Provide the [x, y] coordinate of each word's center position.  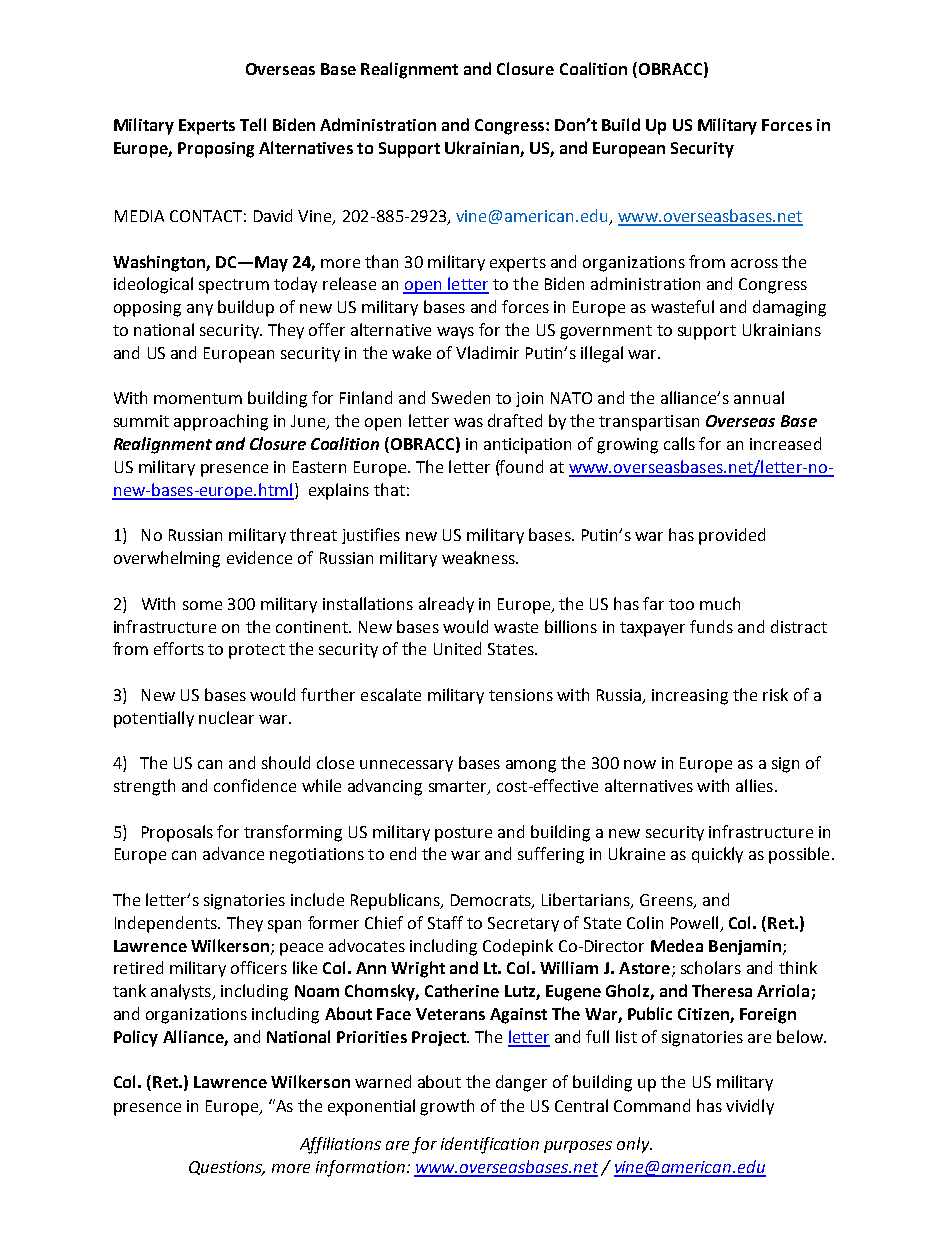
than [381, 261]
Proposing [216, 150]
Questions [227, 1168]
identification [490, 1145]
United [457, 648]
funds [711, 626]
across [754, 263]
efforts [179, 648]
